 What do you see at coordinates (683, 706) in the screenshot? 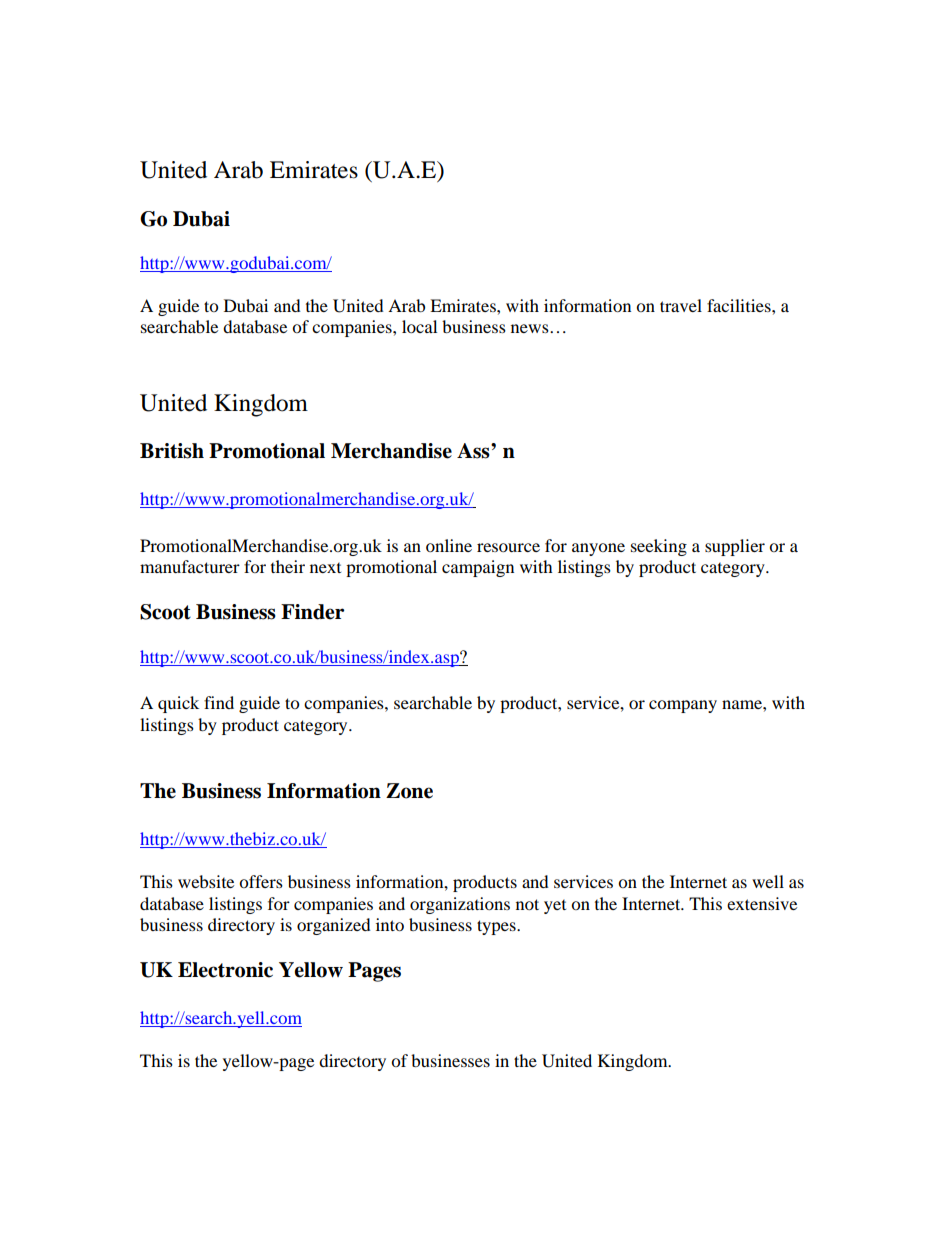
I see `company` at bounding box center [683, 706].
